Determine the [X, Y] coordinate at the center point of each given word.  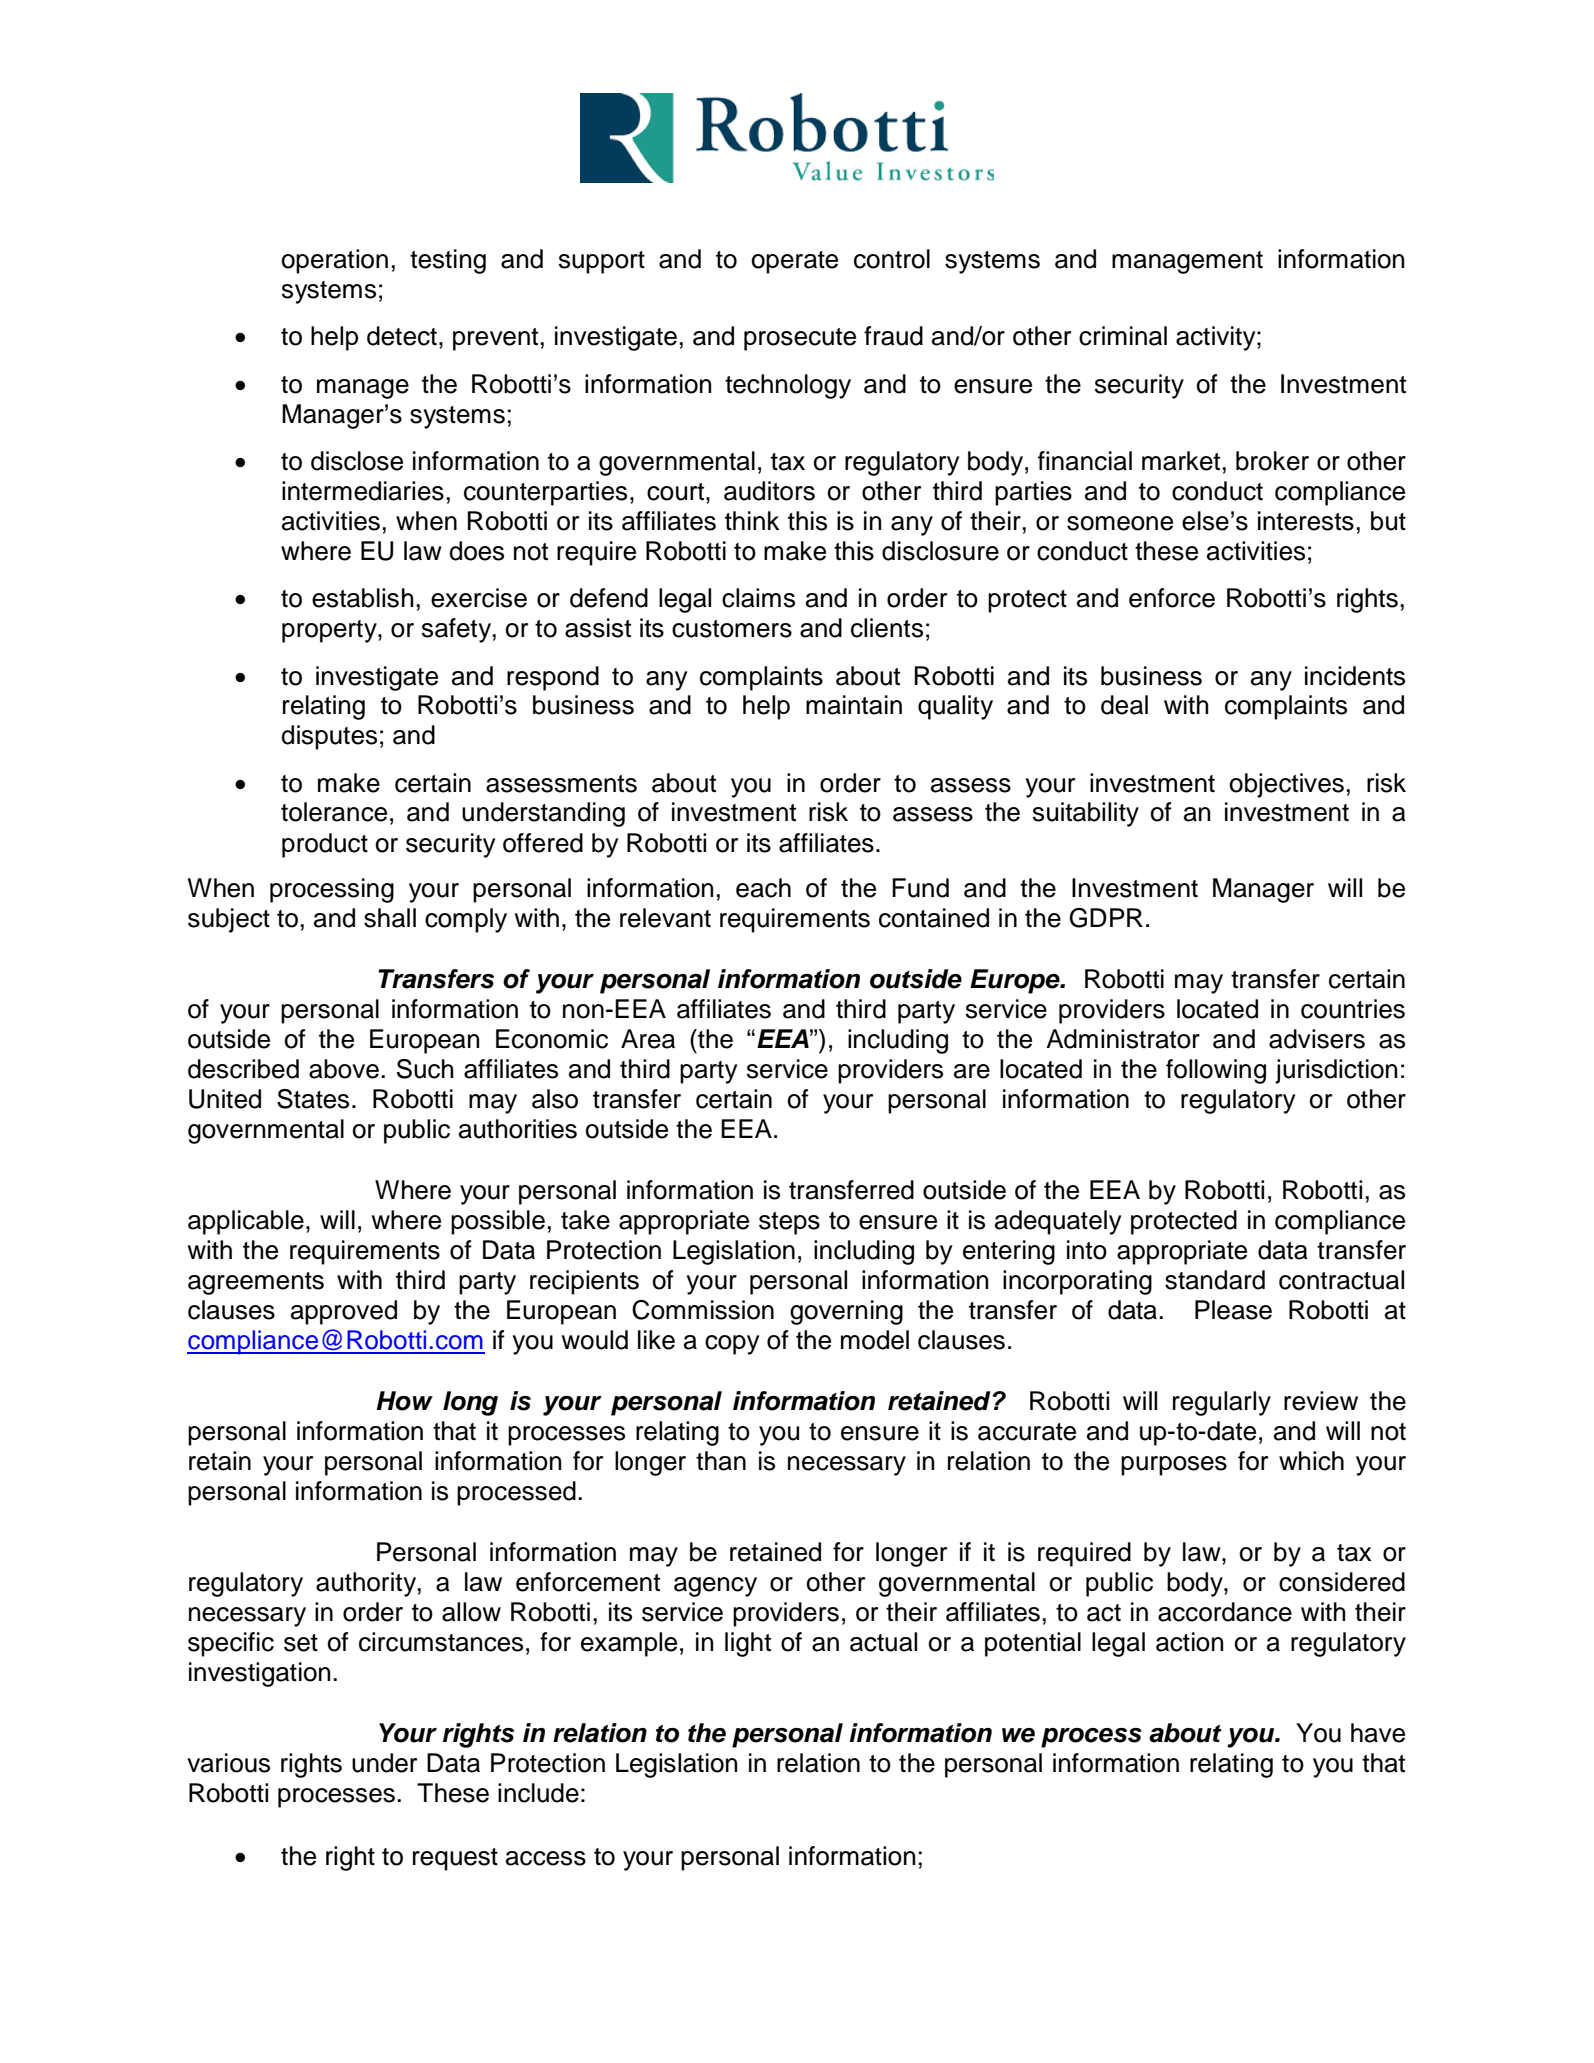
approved [344, 1312]
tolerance [334, 812]
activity [1217, 338]
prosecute [800, 339]
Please [1233, 1310]
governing [846, 1312]
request [455, 1859]
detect [402, 336]
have [1378, 1733]
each [763, 888]
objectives [1287, 785]
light [748, 1644]
